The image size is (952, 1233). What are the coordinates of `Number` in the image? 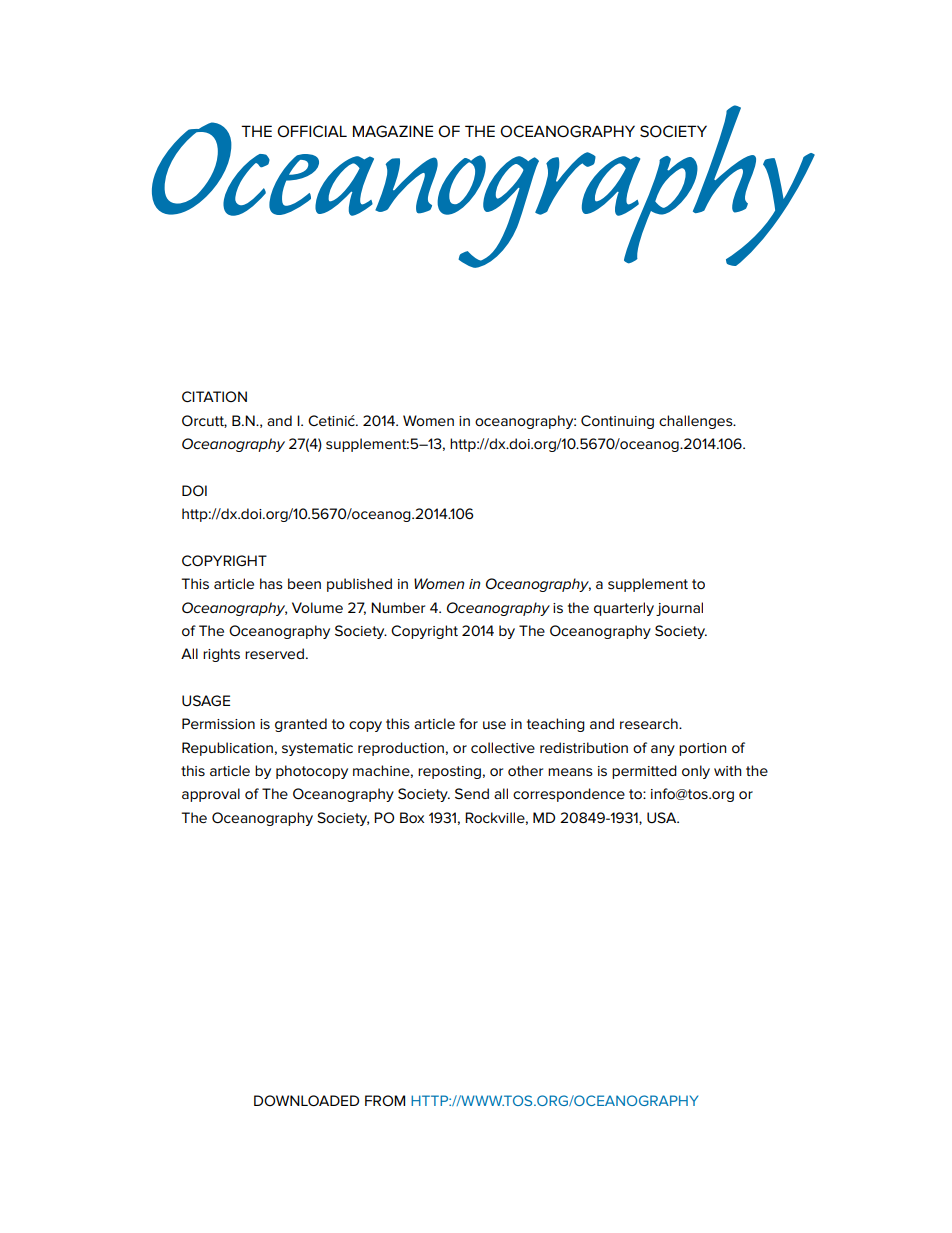 It's located at (398, 607).
